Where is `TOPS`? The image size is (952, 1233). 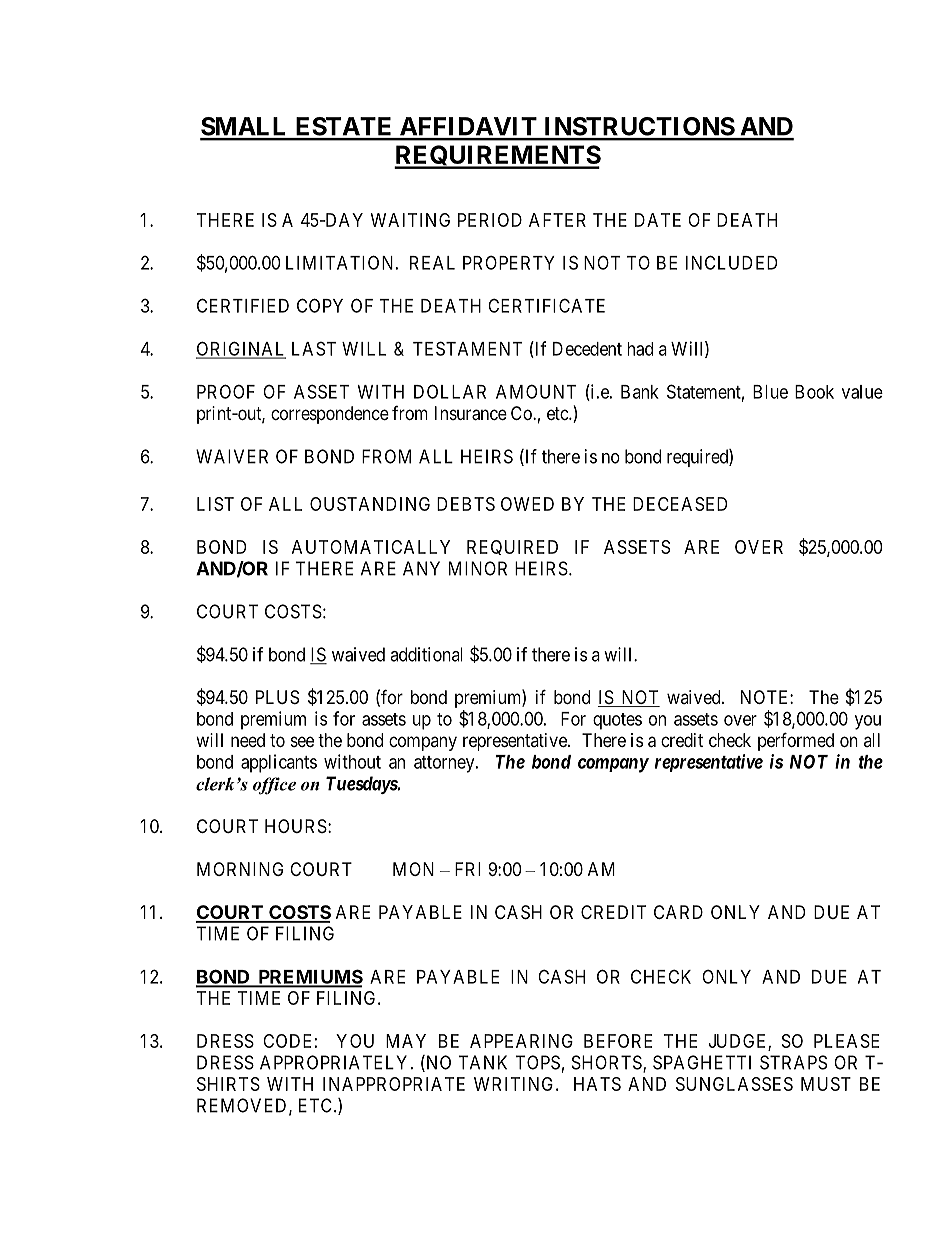 TOPS is located at coordinates (537, 1062).
